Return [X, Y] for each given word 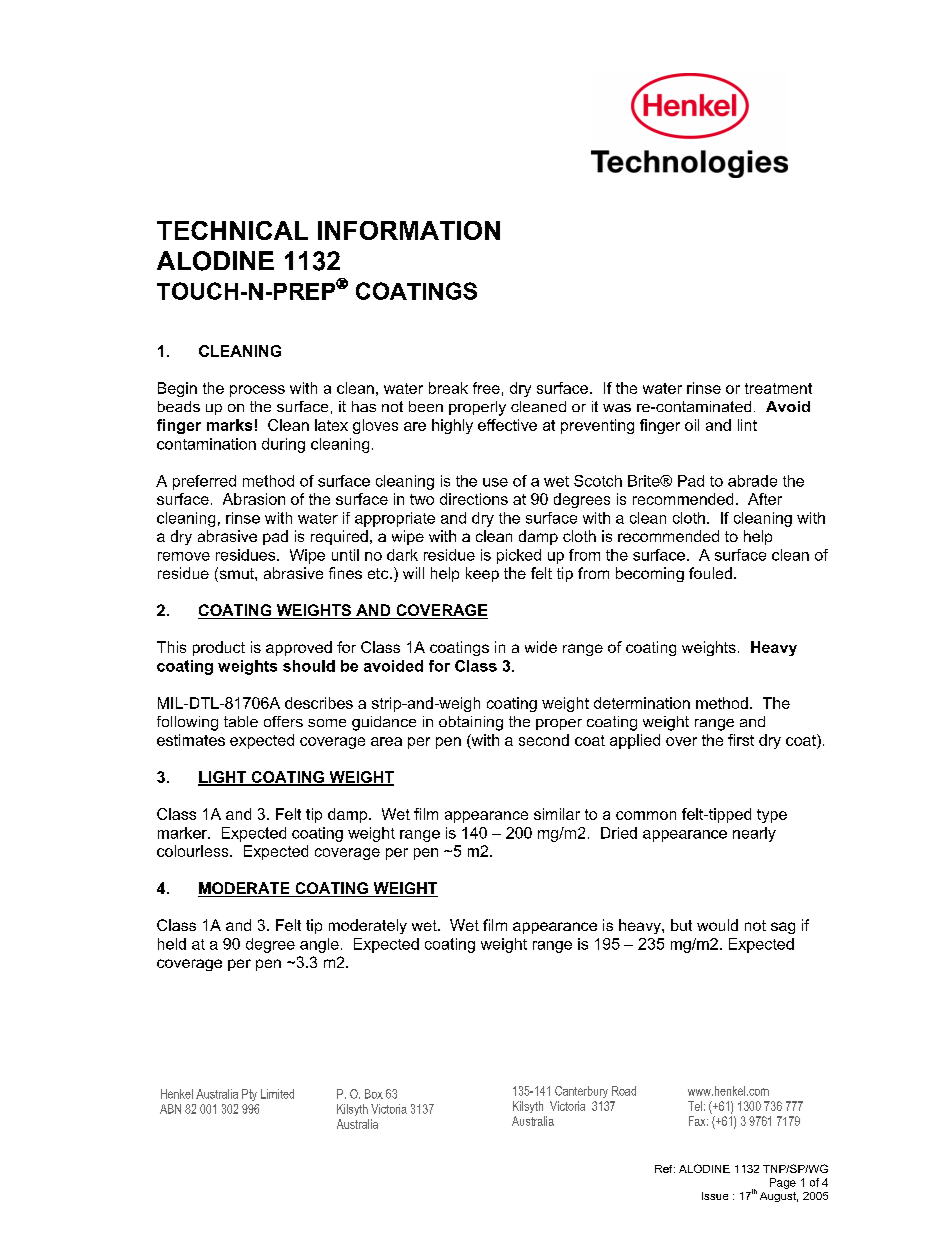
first [741, 740]
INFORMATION [409, 230]
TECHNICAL [232, 230]
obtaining [471, 723]
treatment [778, 388]
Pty [249, 1095]
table [241, 721]
